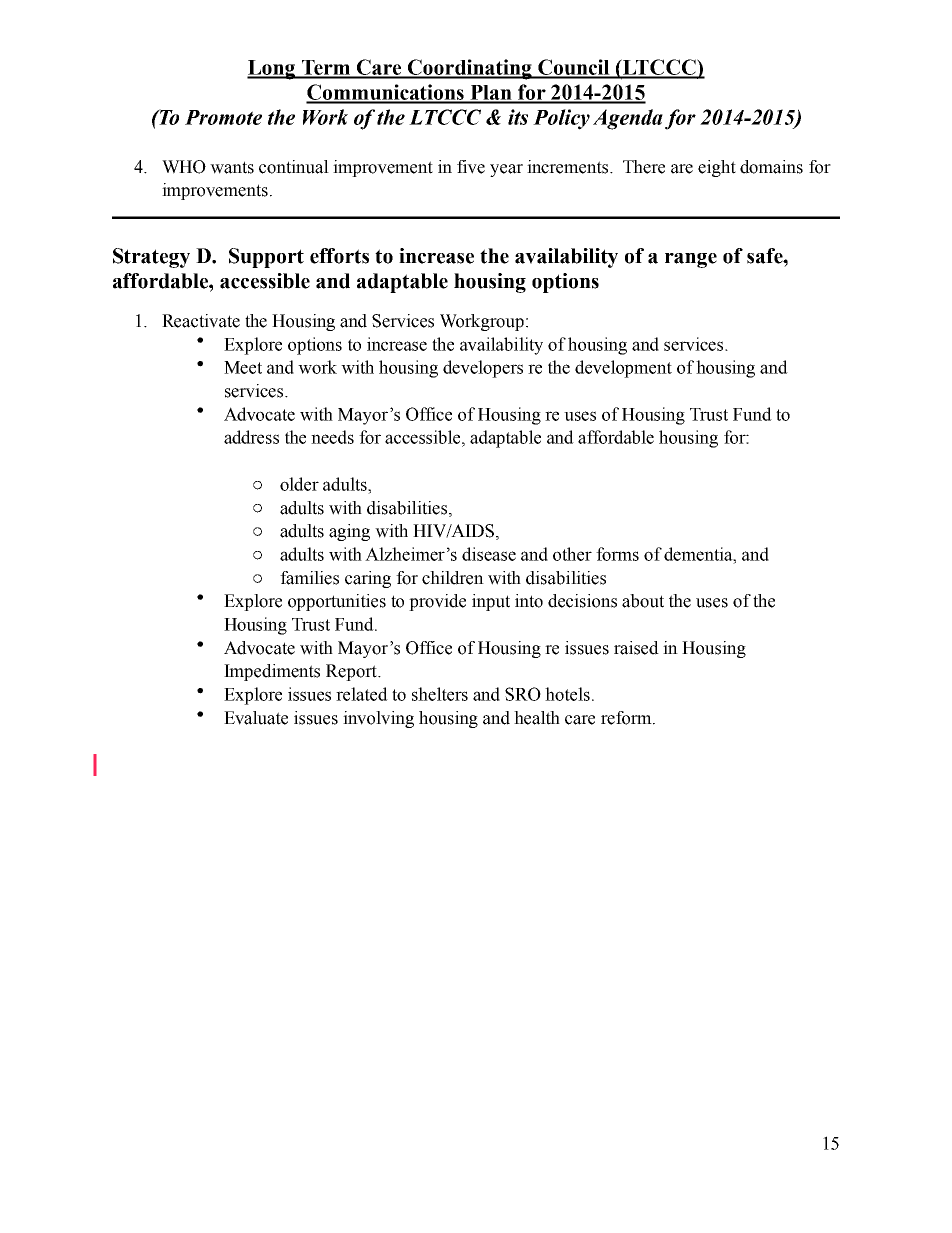 The image size is (952, 1233). I want to click on Coordinating, so click(470, 69).
